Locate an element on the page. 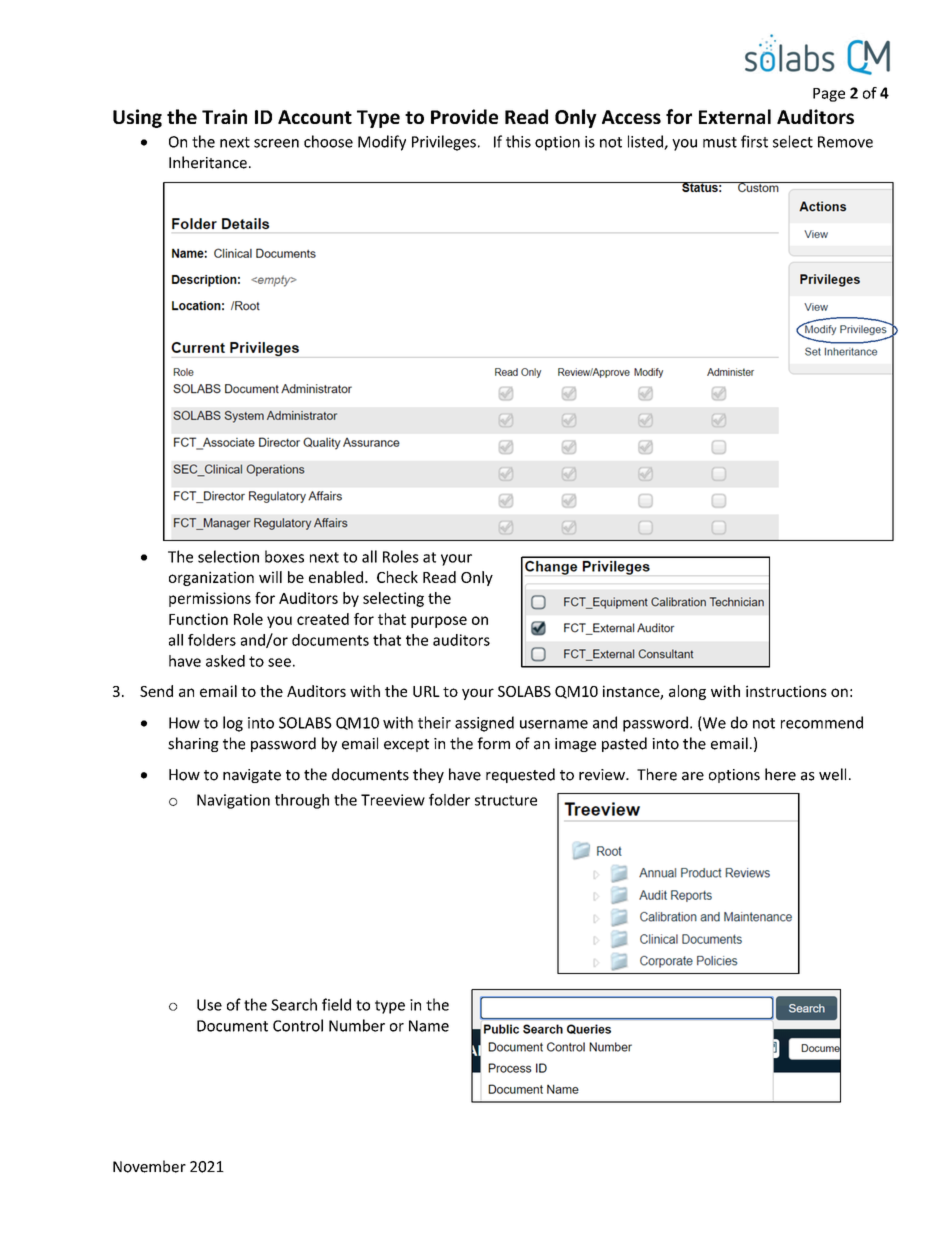  Function is located at coordinates (198, 619).
